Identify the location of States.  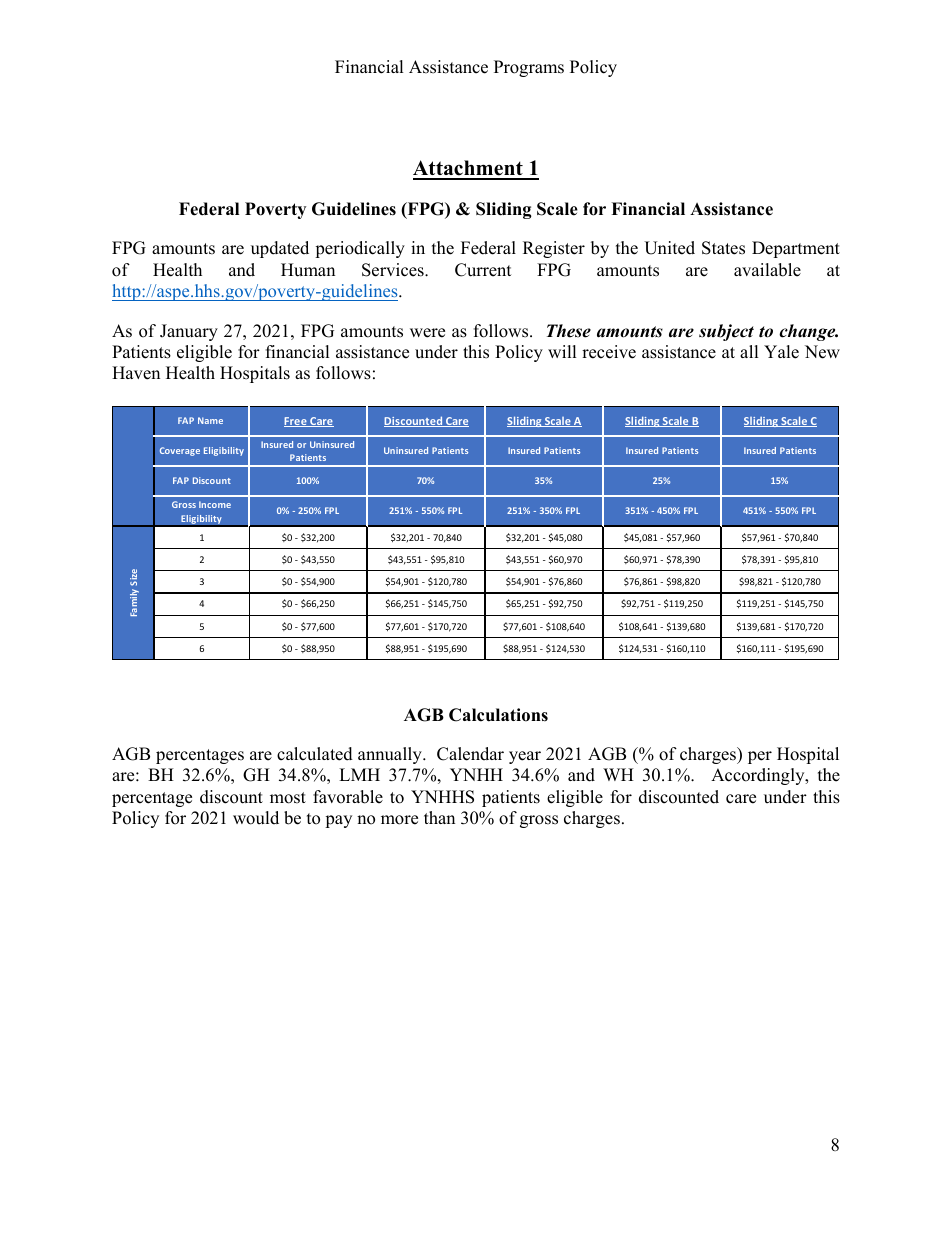
(723, 248).
